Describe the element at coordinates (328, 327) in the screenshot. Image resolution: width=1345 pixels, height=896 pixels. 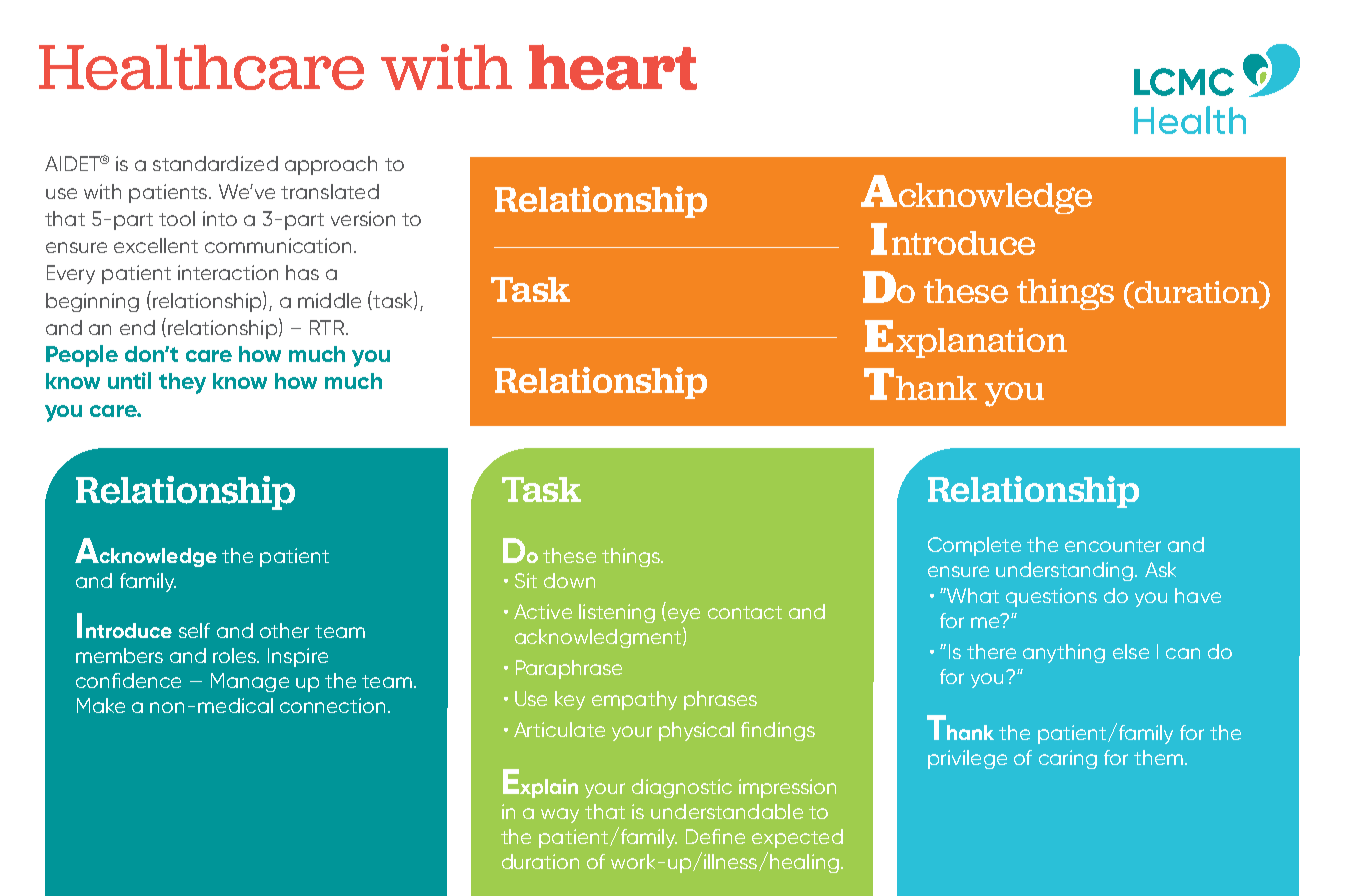
I see `RTR` at that location.
